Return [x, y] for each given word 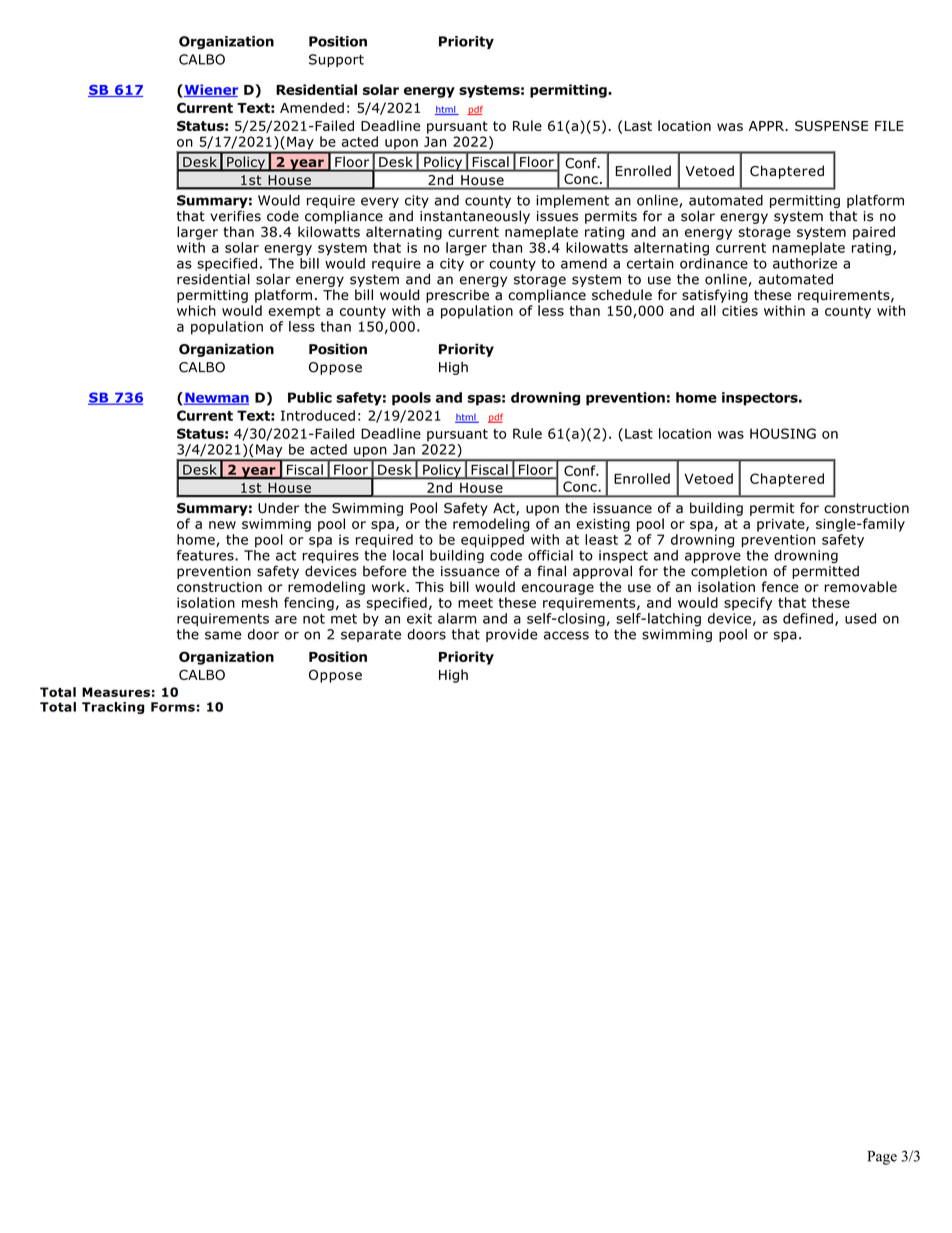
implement [572, 201]
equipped [492, 541]
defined [808, 618]
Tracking [113, 708]
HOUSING [783, 433]
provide [511, 635]
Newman [216, 398]
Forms [173, 707]
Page [882, 1158]
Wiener [210, 90]
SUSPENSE [831, 125]
